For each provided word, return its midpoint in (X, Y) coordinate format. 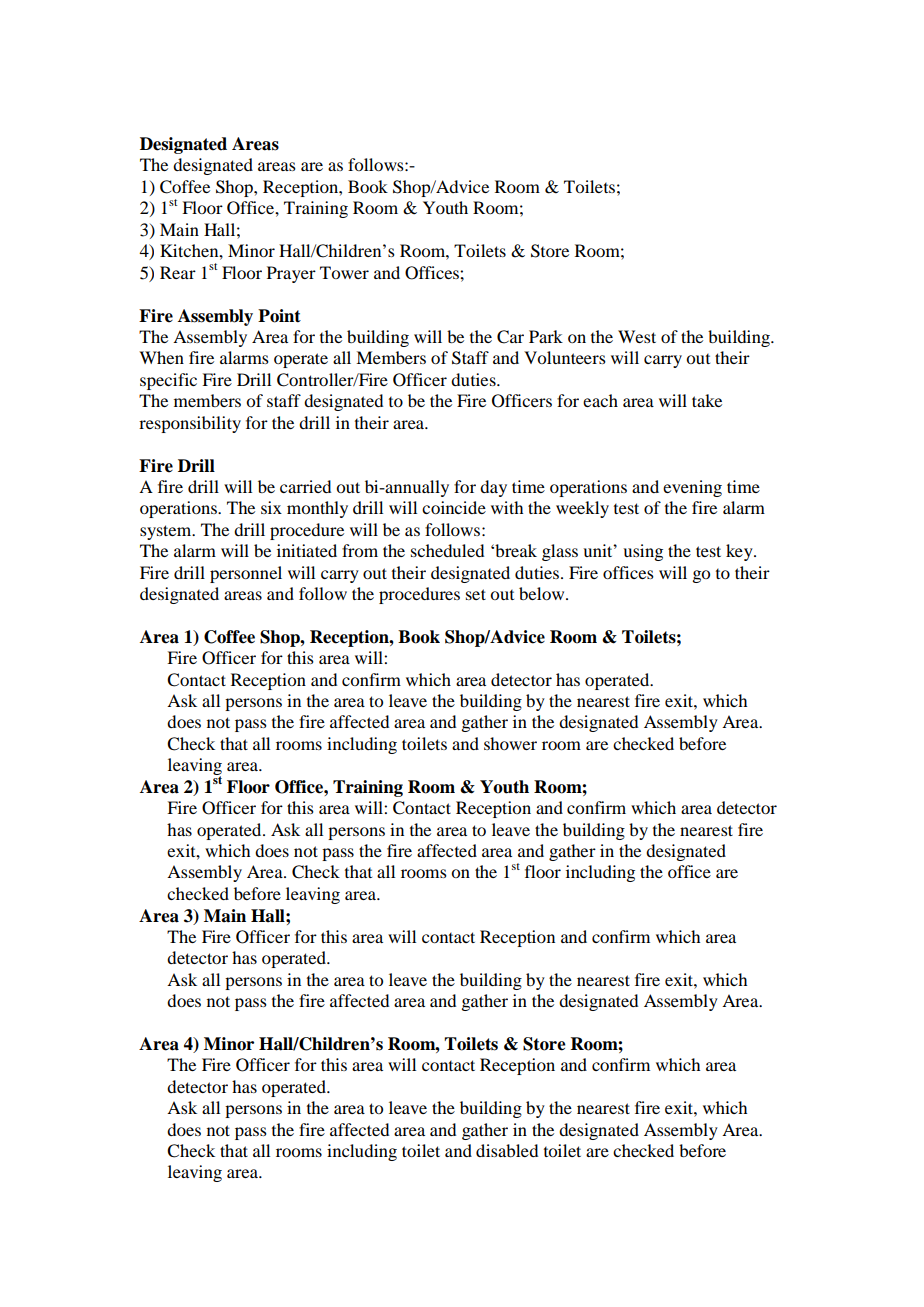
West (637, 336)
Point (279, 316)
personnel (246, 574)
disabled (507, 1150)
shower (510, 743)
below (543, 593)
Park (546, 336)
